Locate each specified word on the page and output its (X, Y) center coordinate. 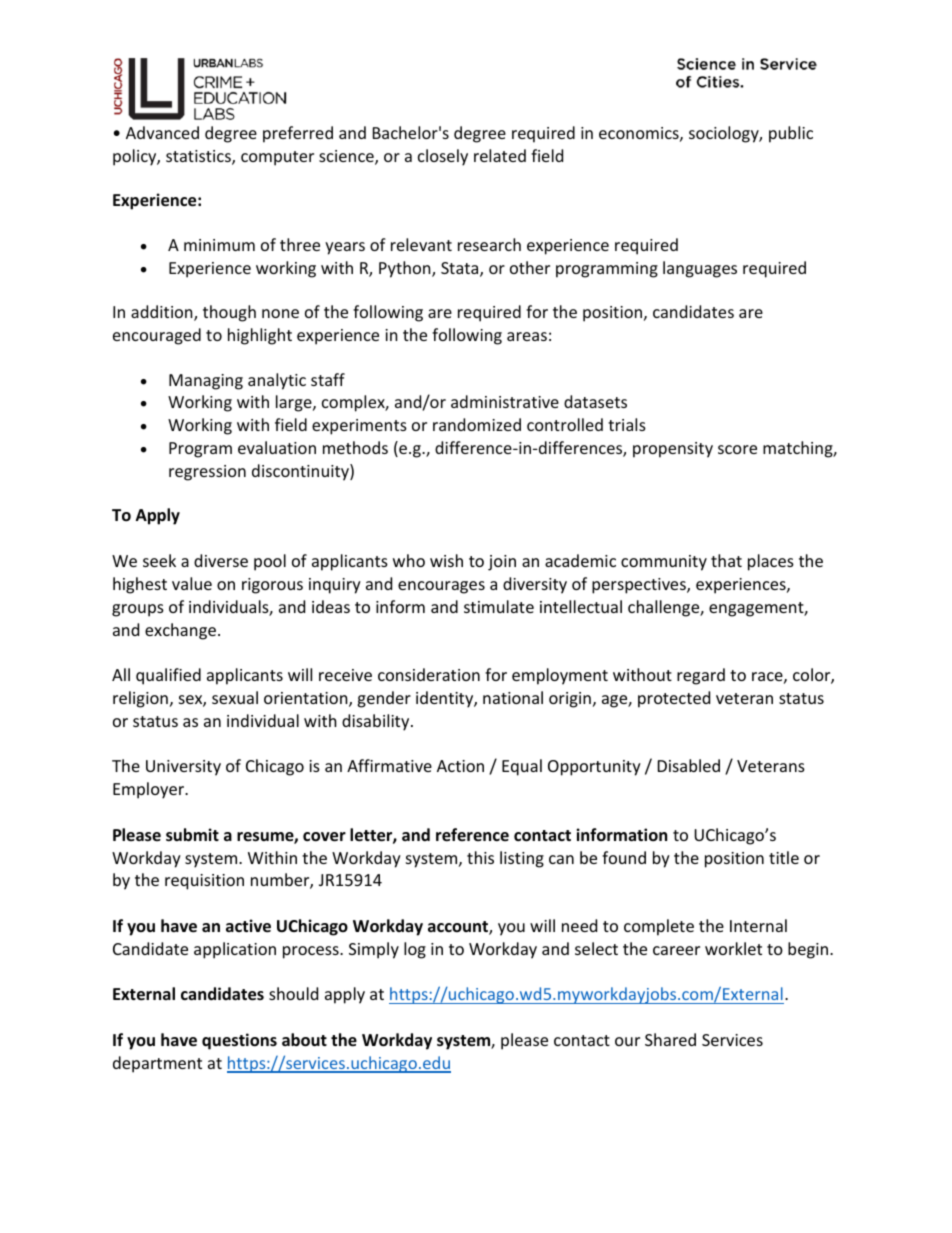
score (737, 449)
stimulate (499, 606)
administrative (505, 401)
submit (192, 835)
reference (472, 835)
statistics (199, 157)
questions (239, 1041)
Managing (206, 382)
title (784, 857)
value (192, 583)
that (726, 560)
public (791, 134)
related (500, 155)
